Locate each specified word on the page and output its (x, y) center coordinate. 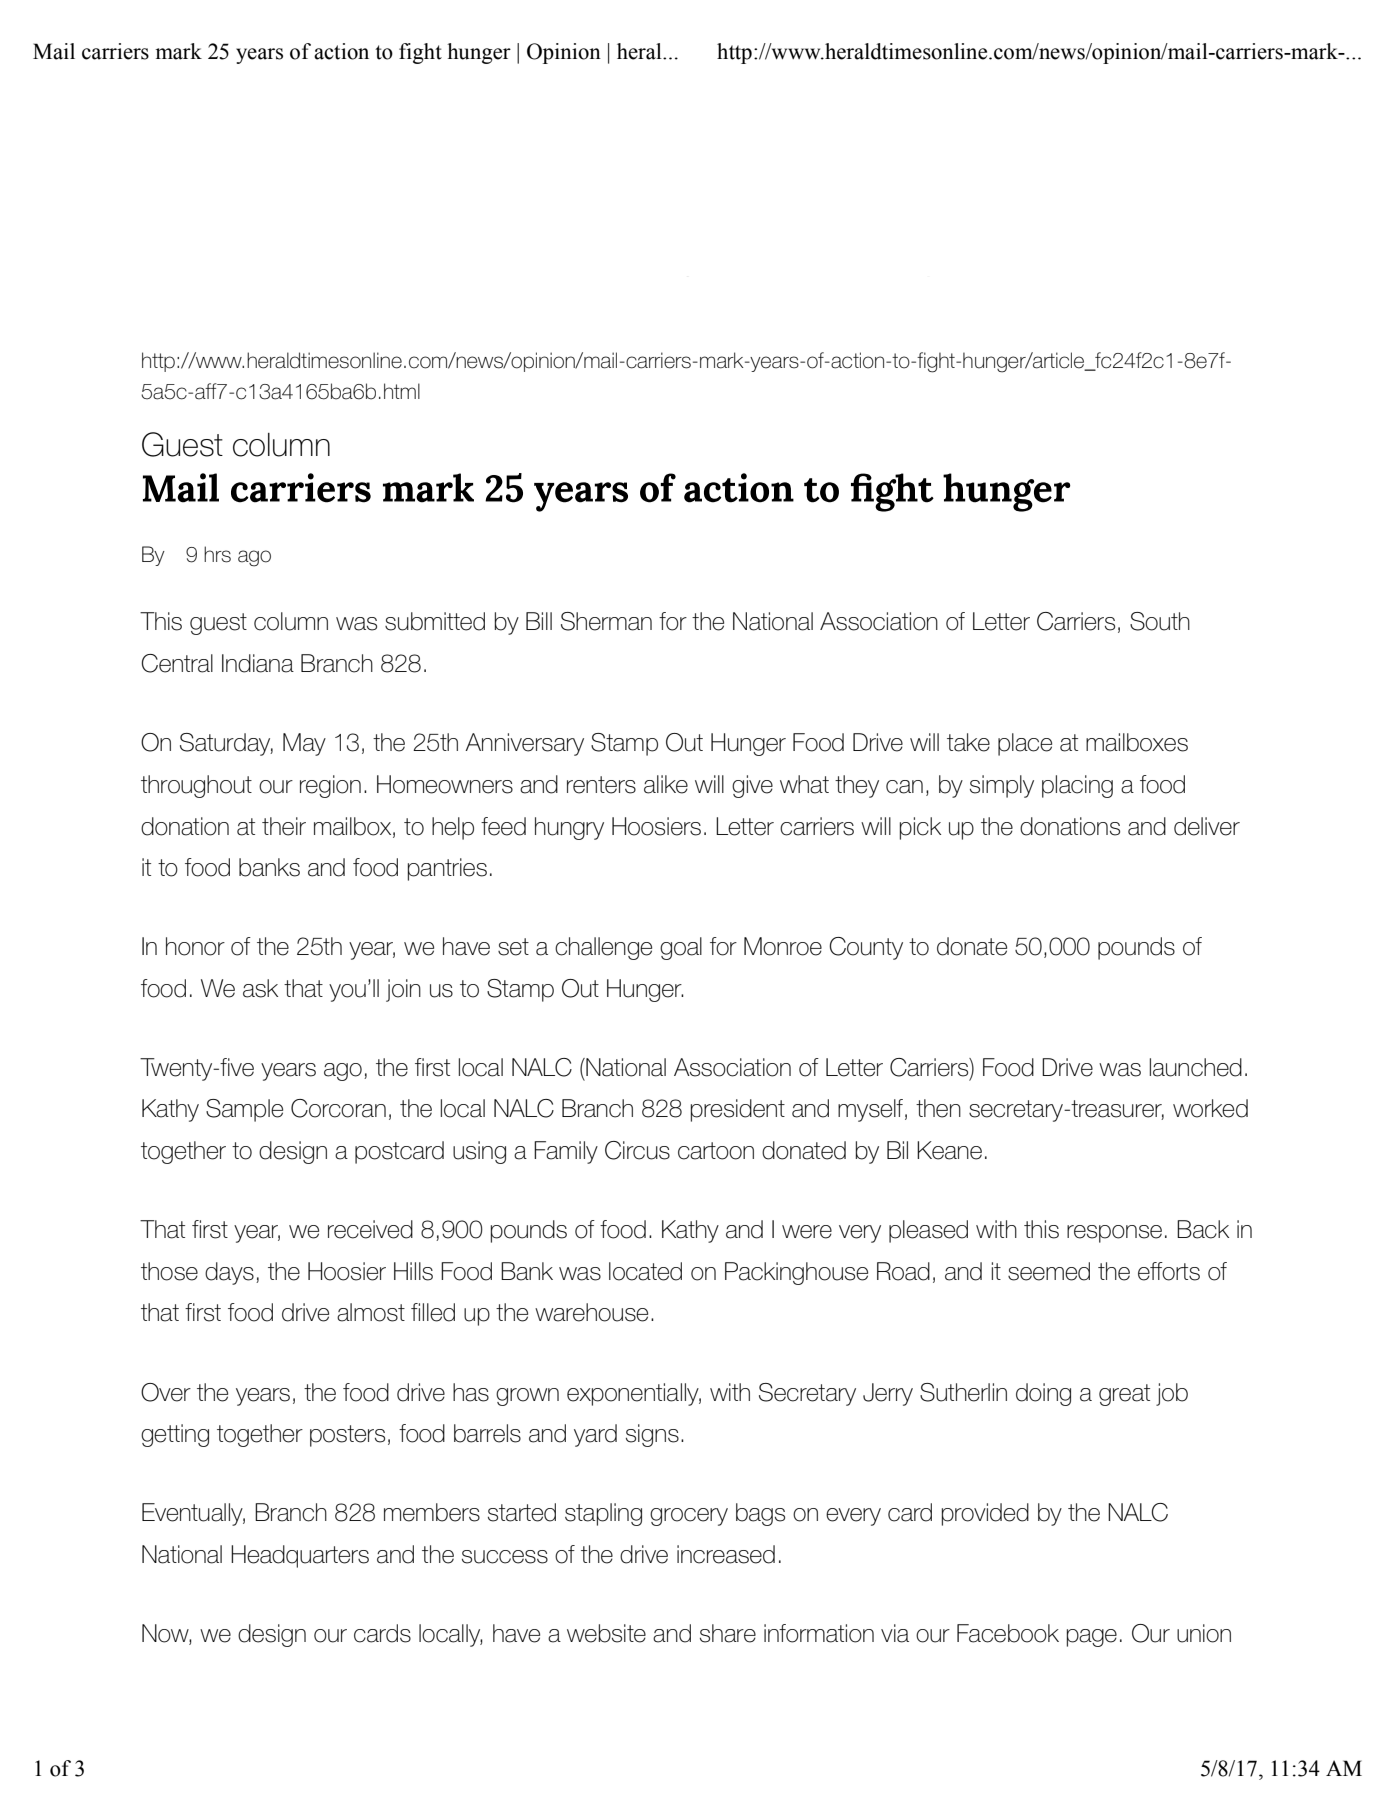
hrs (217, 554)
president (738, 1110)
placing (1077, 786)
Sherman (606, 621)
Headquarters (300, 1556)
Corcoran (338, 1108)
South (1160, 621)
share (728, 1633)
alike (666, 784)
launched (1196, 1067)
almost (371, 1312)
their (284, 826)
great (1124, 1395)
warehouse (591, 1312)
